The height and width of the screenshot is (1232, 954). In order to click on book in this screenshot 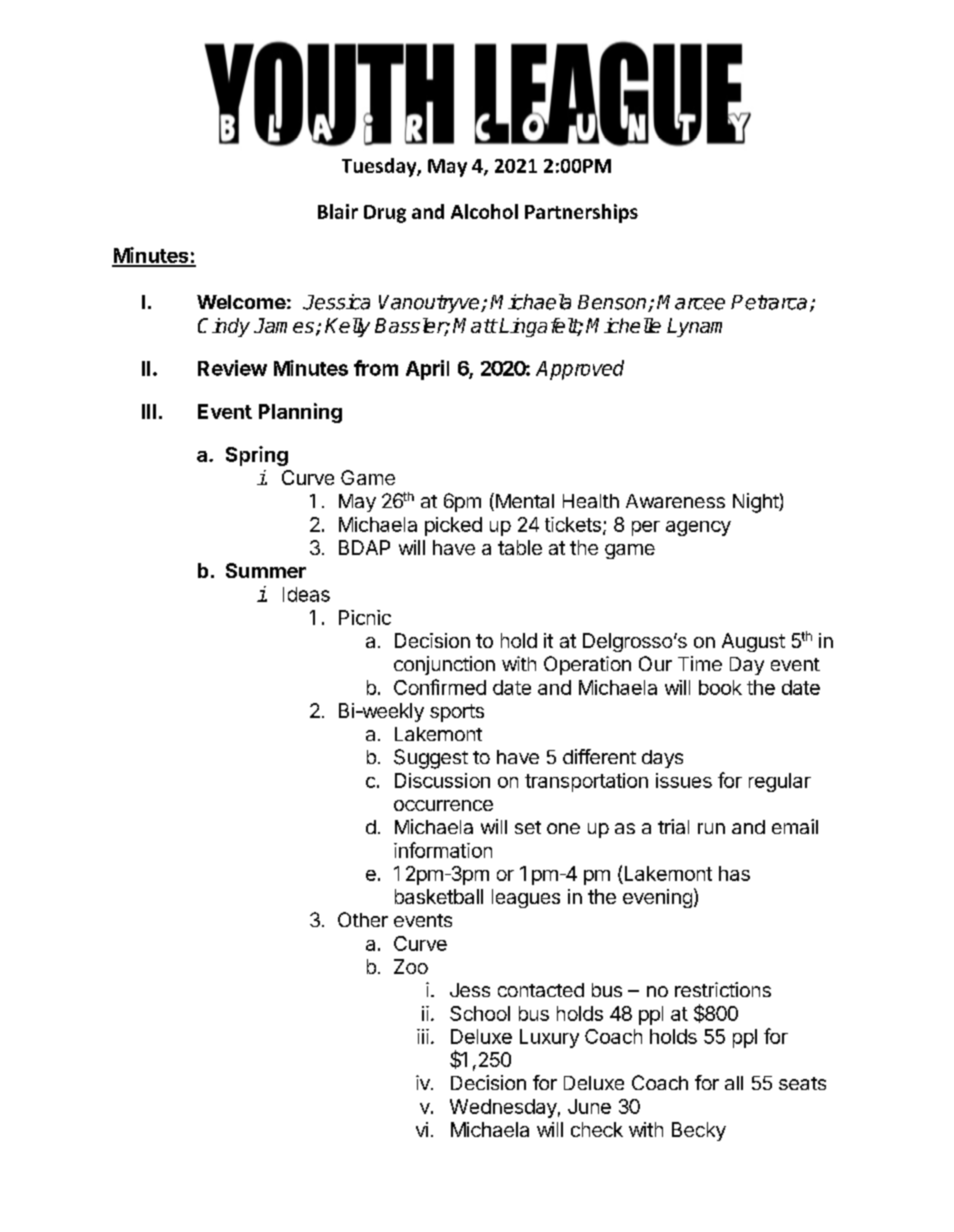, I will do `click(720, 687)`.
